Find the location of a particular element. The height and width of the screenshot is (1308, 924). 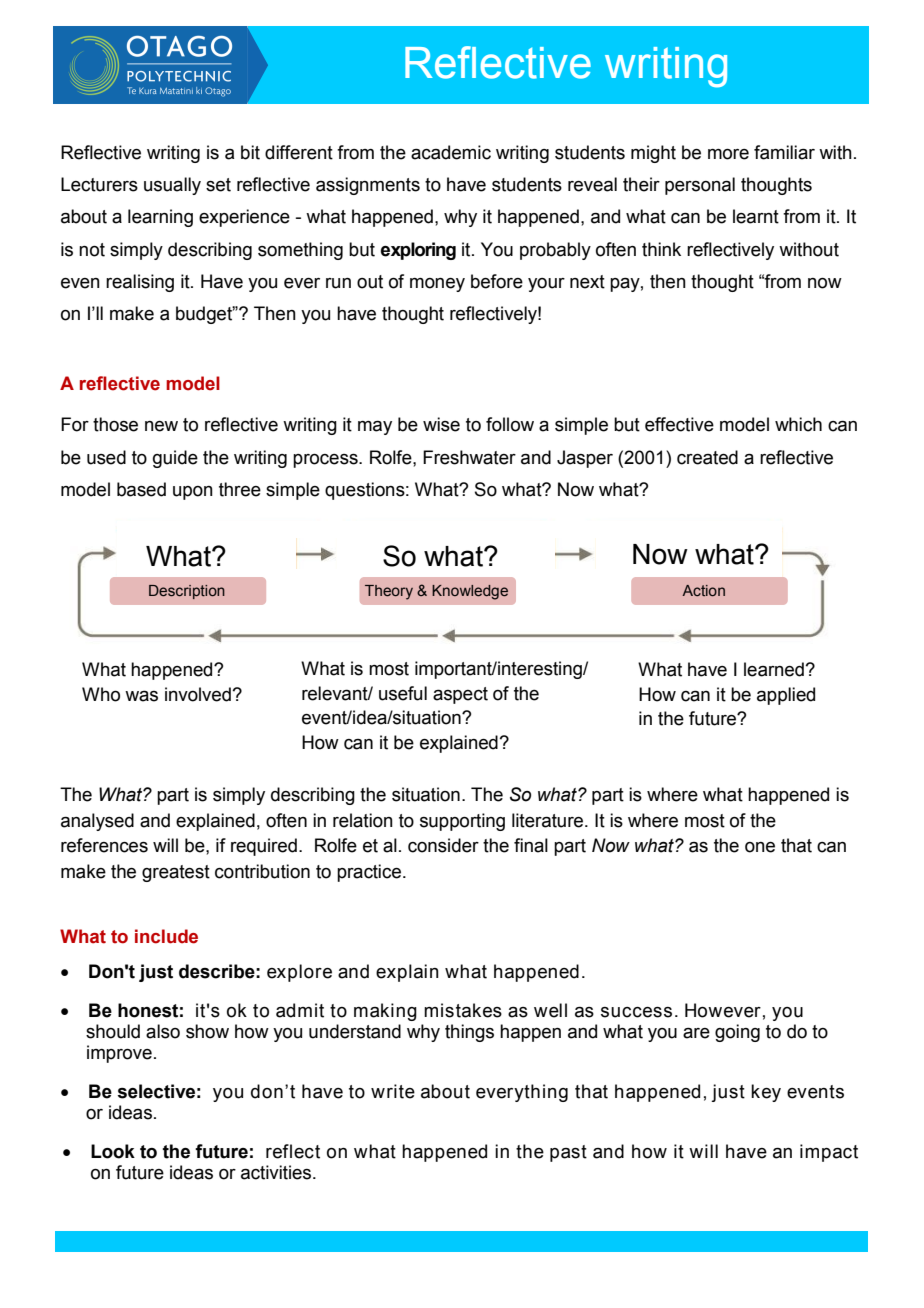

key is located at coordinates (766, 1093).
